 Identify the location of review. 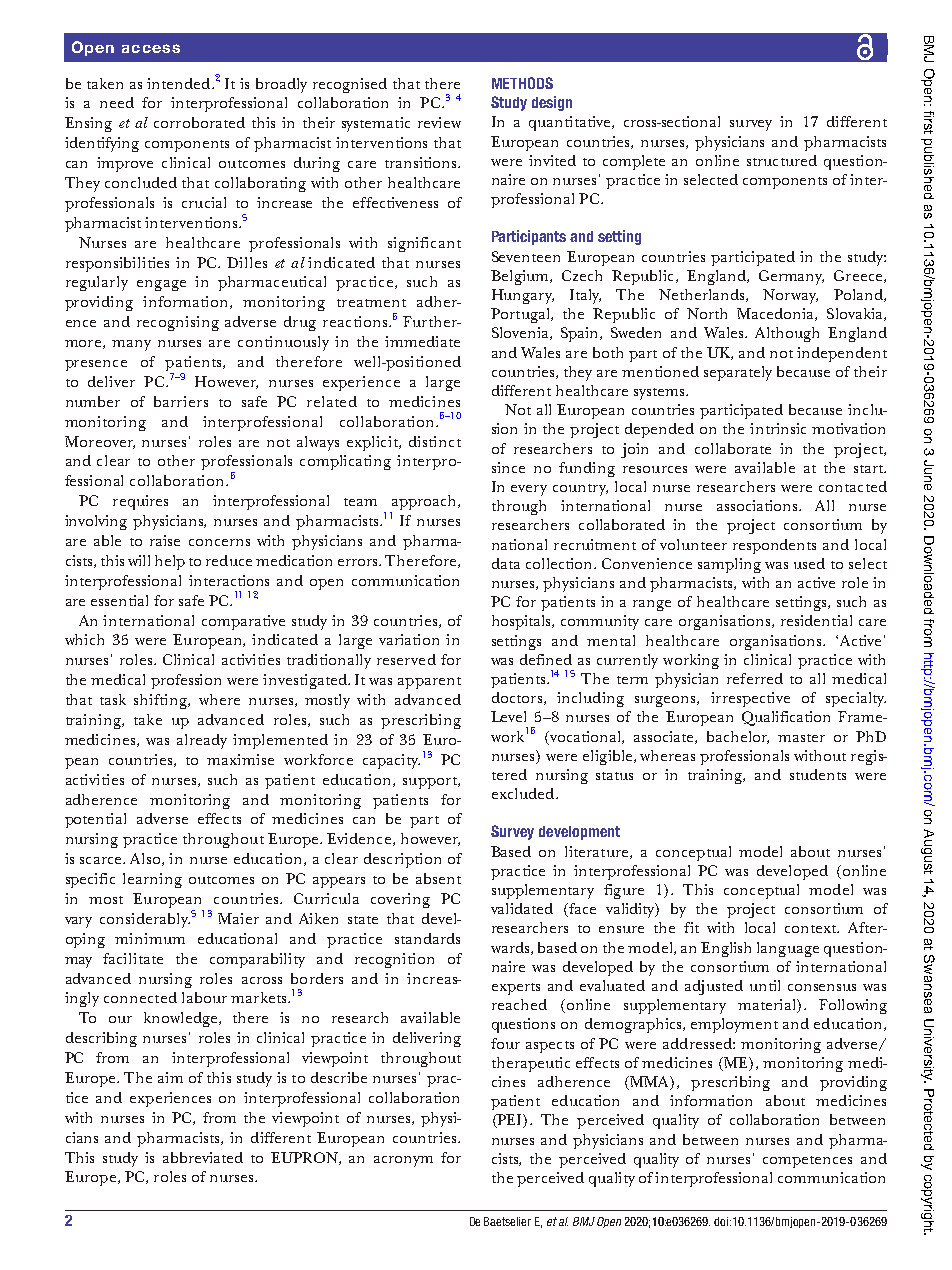
(439, 122).
